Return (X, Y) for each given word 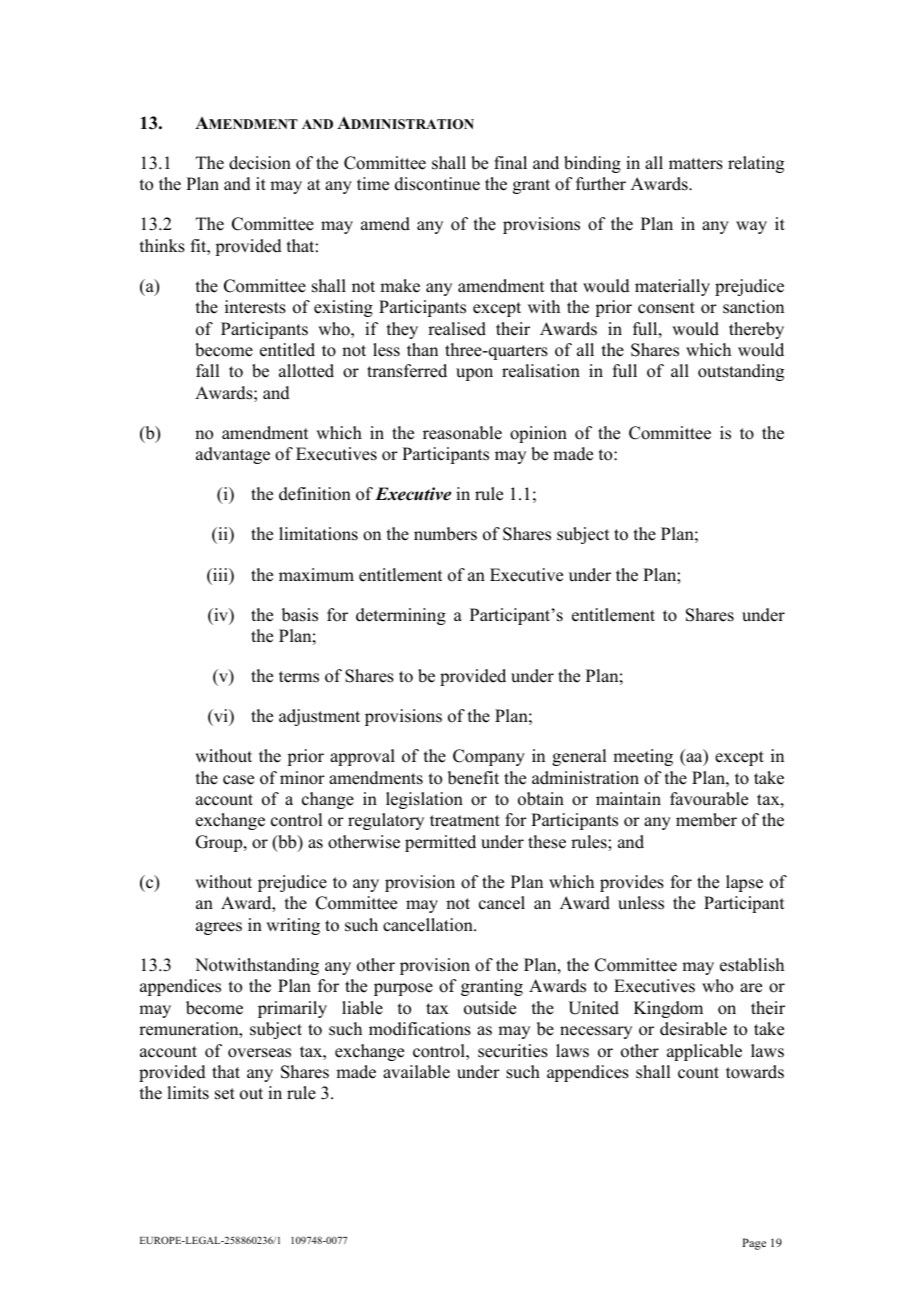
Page (754, 1244)
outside (490, 1008)
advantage (233, 455)
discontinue (437, 184)
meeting (643, 757)
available (416, 1072)
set (225, 1094)
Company (489, 757)
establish (752, 965)
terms (299, 677)
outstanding (741, 372)
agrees (219, 928)
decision (260, 163)
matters (696, 164)
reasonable (462, 433)
